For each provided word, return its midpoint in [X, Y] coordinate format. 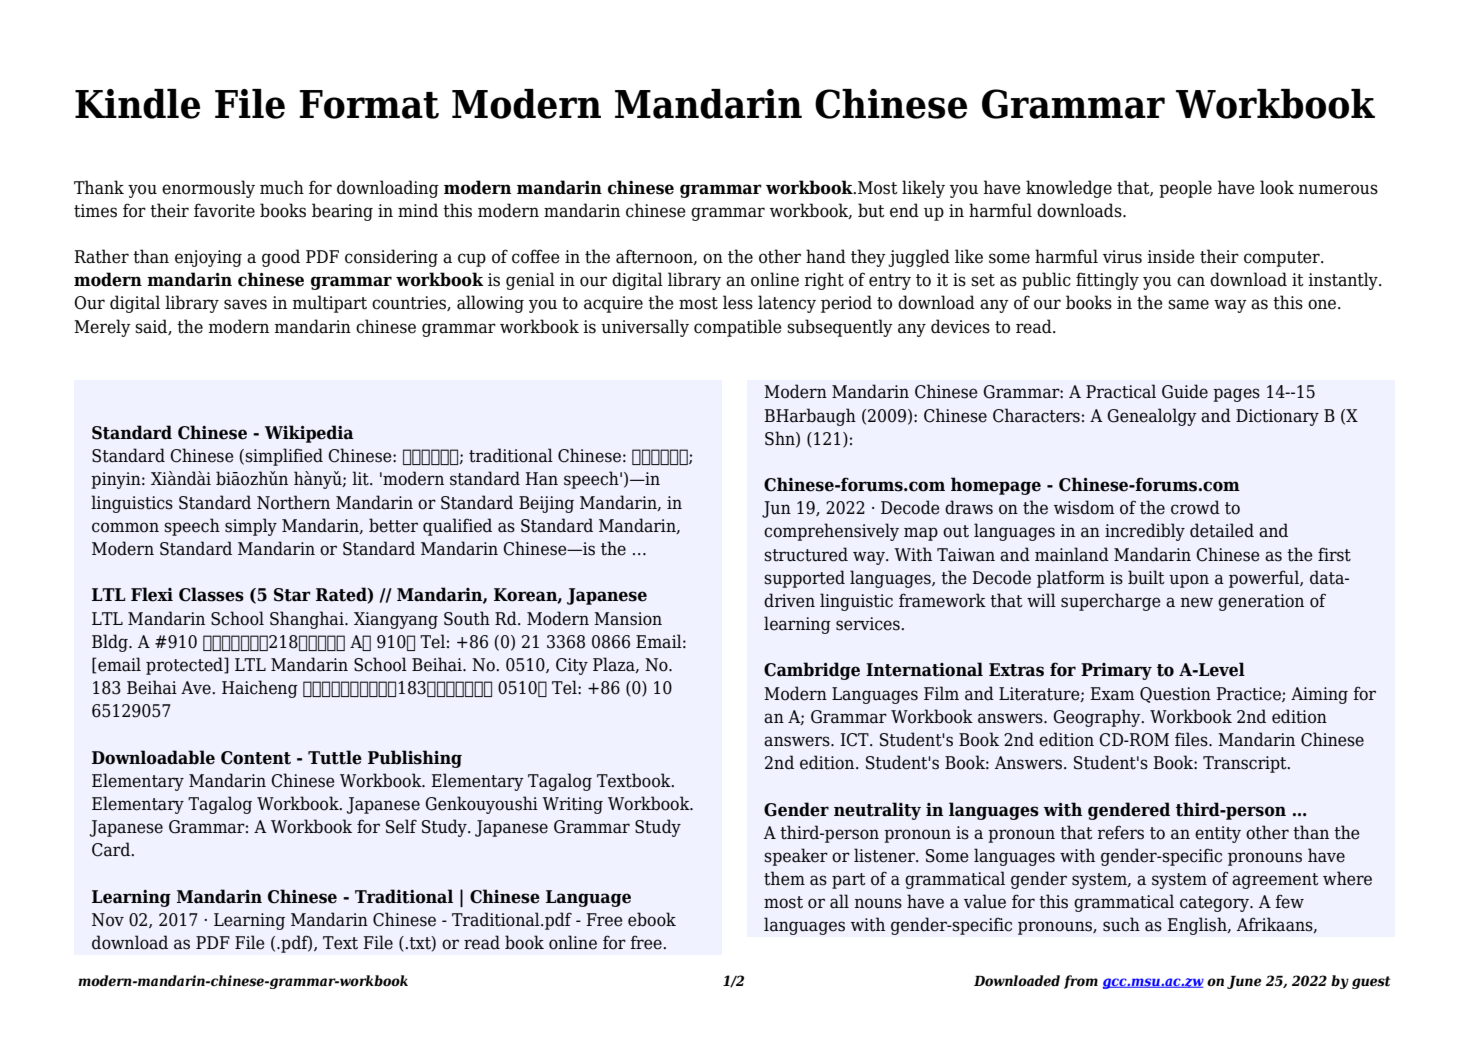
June [1244, 982]
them [784, 878]
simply [251, 527]
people [1185, 189]
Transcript [1246, 764]
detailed [1222, 530]
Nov [108, 920]
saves [245, 304]
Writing [572, 805]
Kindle [137, 104]
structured [806, 554]
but [871, 210]
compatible [738, 328]
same [1188, 304]
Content [256, 758]
